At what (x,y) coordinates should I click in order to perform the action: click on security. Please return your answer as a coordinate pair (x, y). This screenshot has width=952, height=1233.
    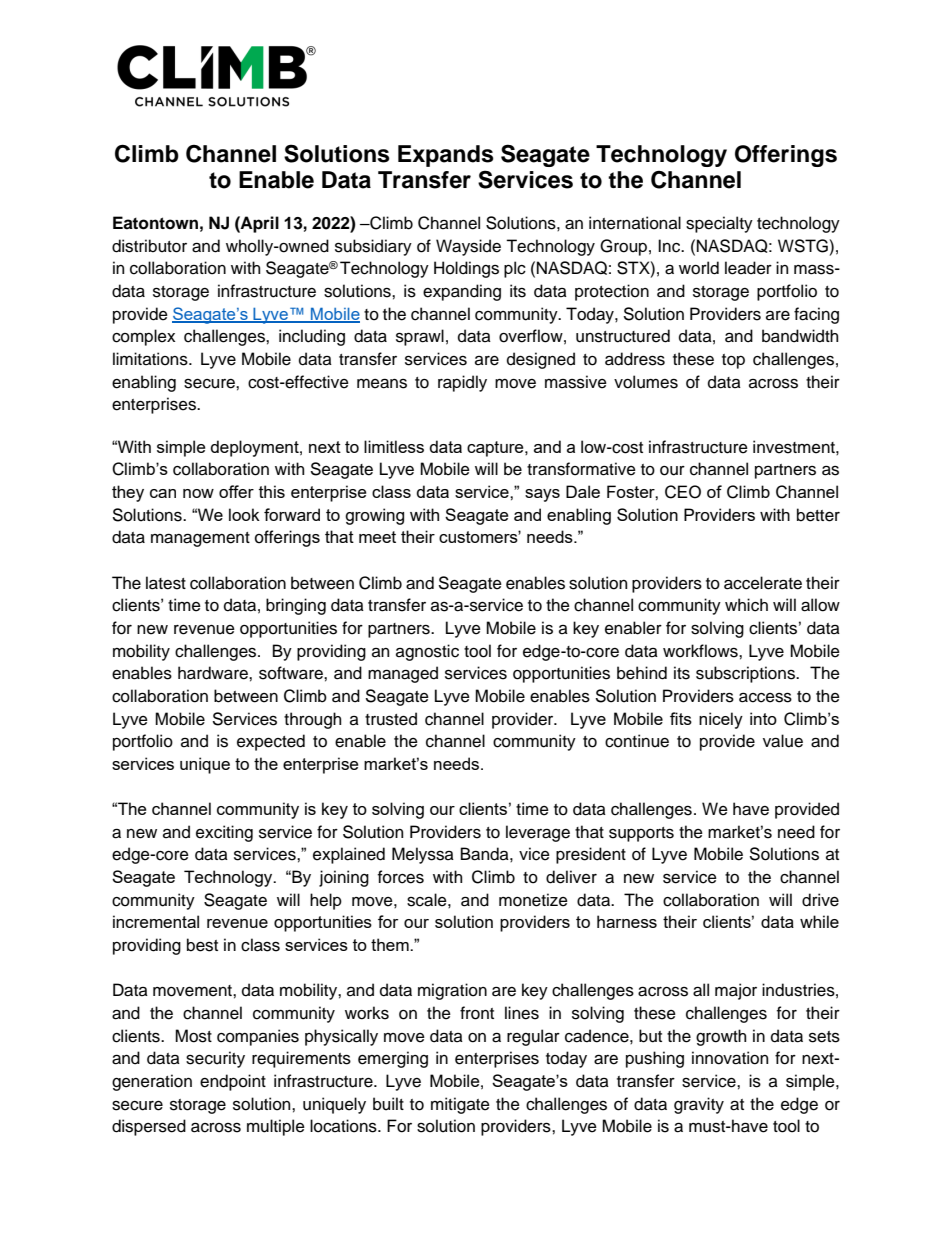
    Looking at the image, I should click on (215, 1059).
